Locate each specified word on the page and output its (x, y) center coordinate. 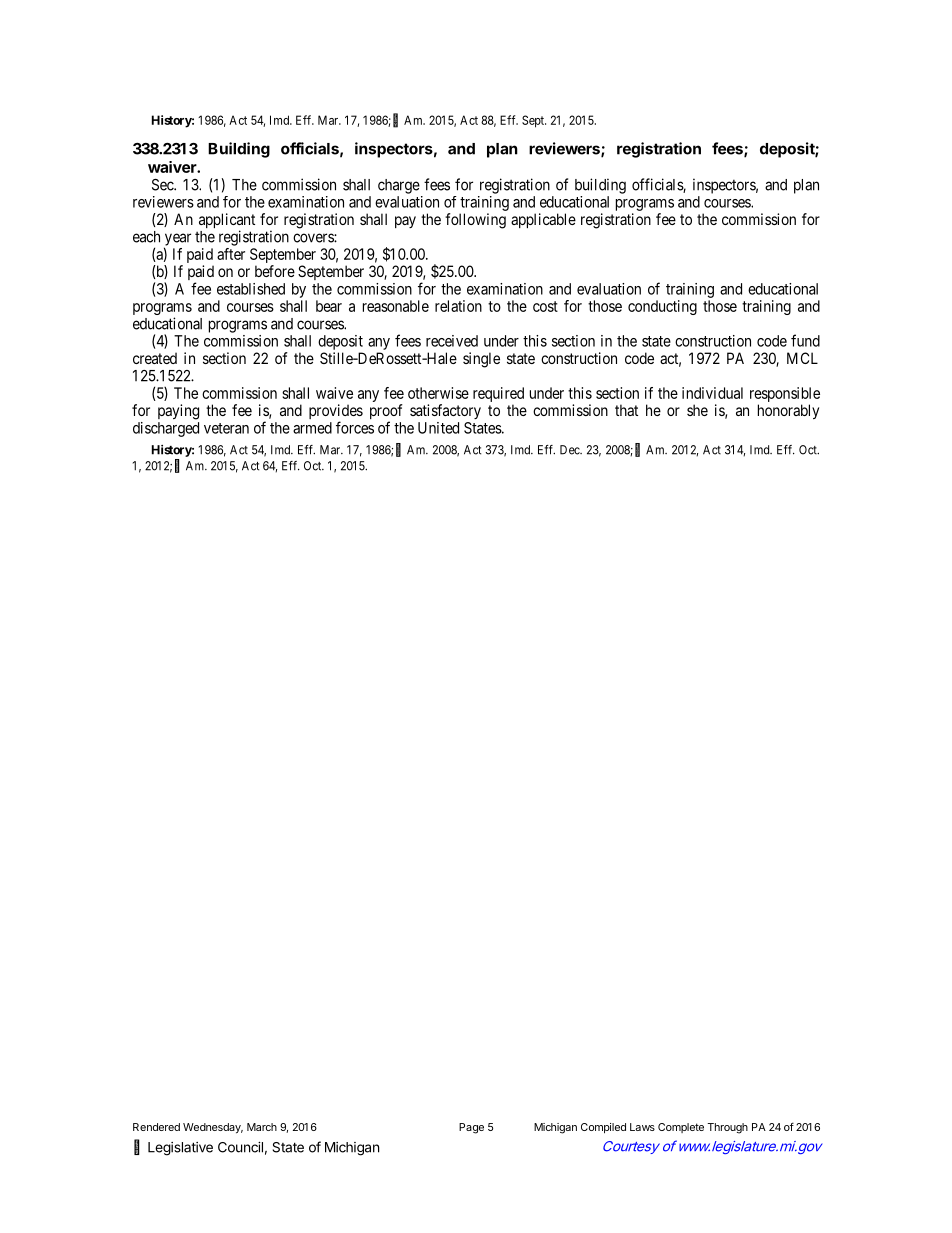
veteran (226, 428)
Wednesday (213, 1128)
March (262, 1127)
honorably (788, 411)
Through (727, 1128)
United (438, 428)
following (475, 221)
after (231, 254)
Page (471, 1128)
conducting (662, 307)
